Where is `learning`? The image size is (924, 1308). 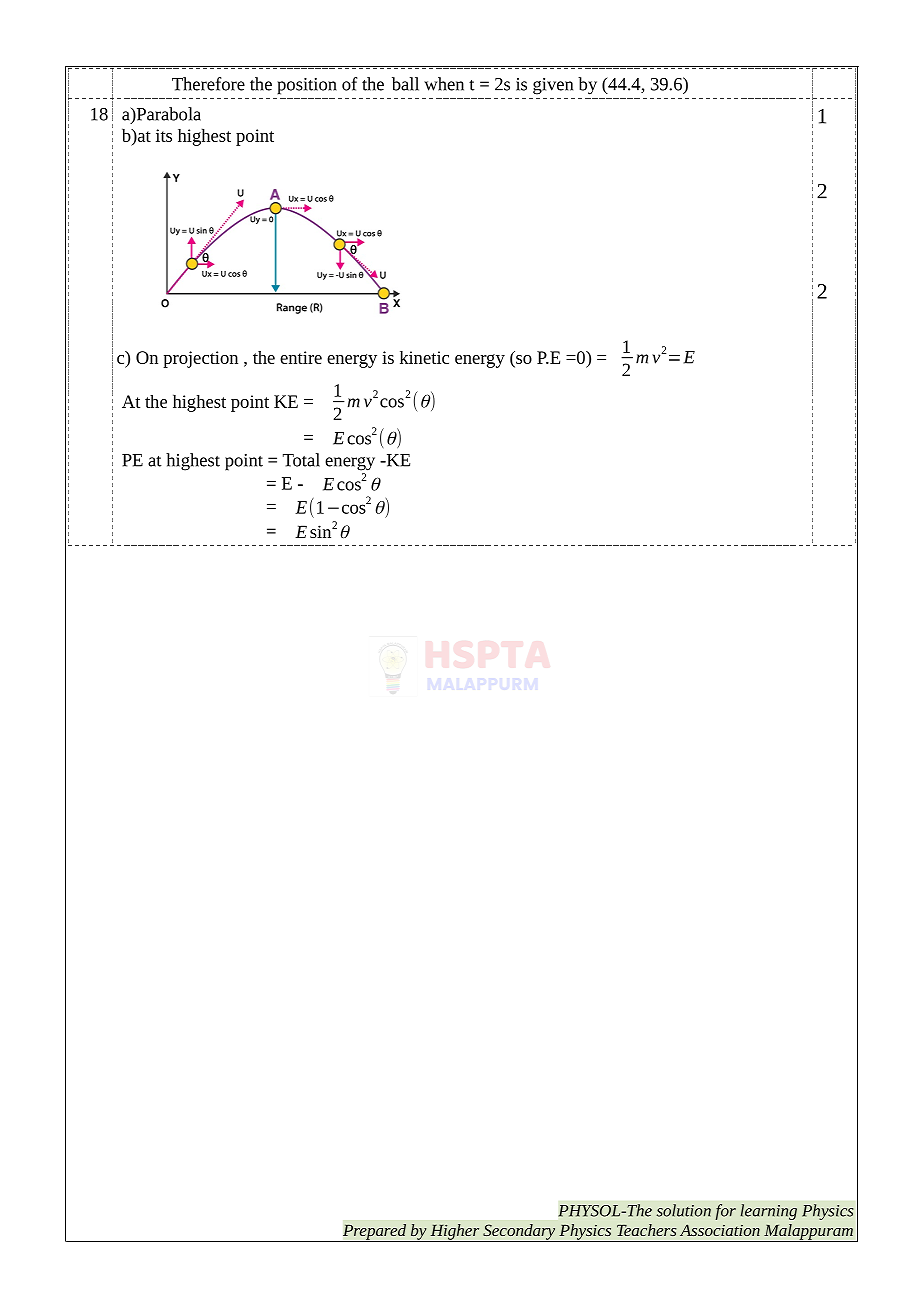 learning is located at coordinates (769, 1212).
